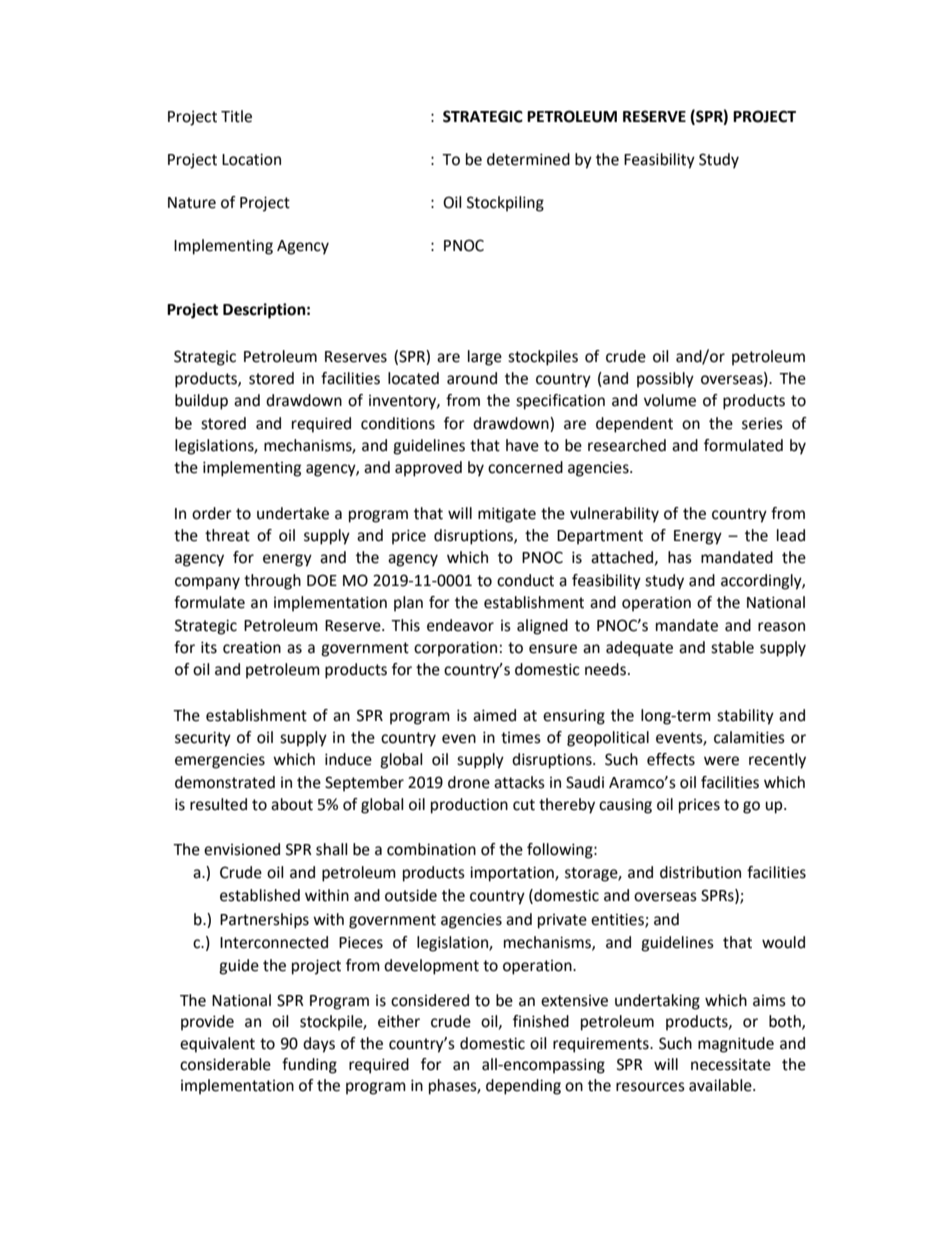 This document has width=952, height=1233. What do you see at coordinates (700, 872) in the document?
I see `distribution` at bounding box center [700, 872].
